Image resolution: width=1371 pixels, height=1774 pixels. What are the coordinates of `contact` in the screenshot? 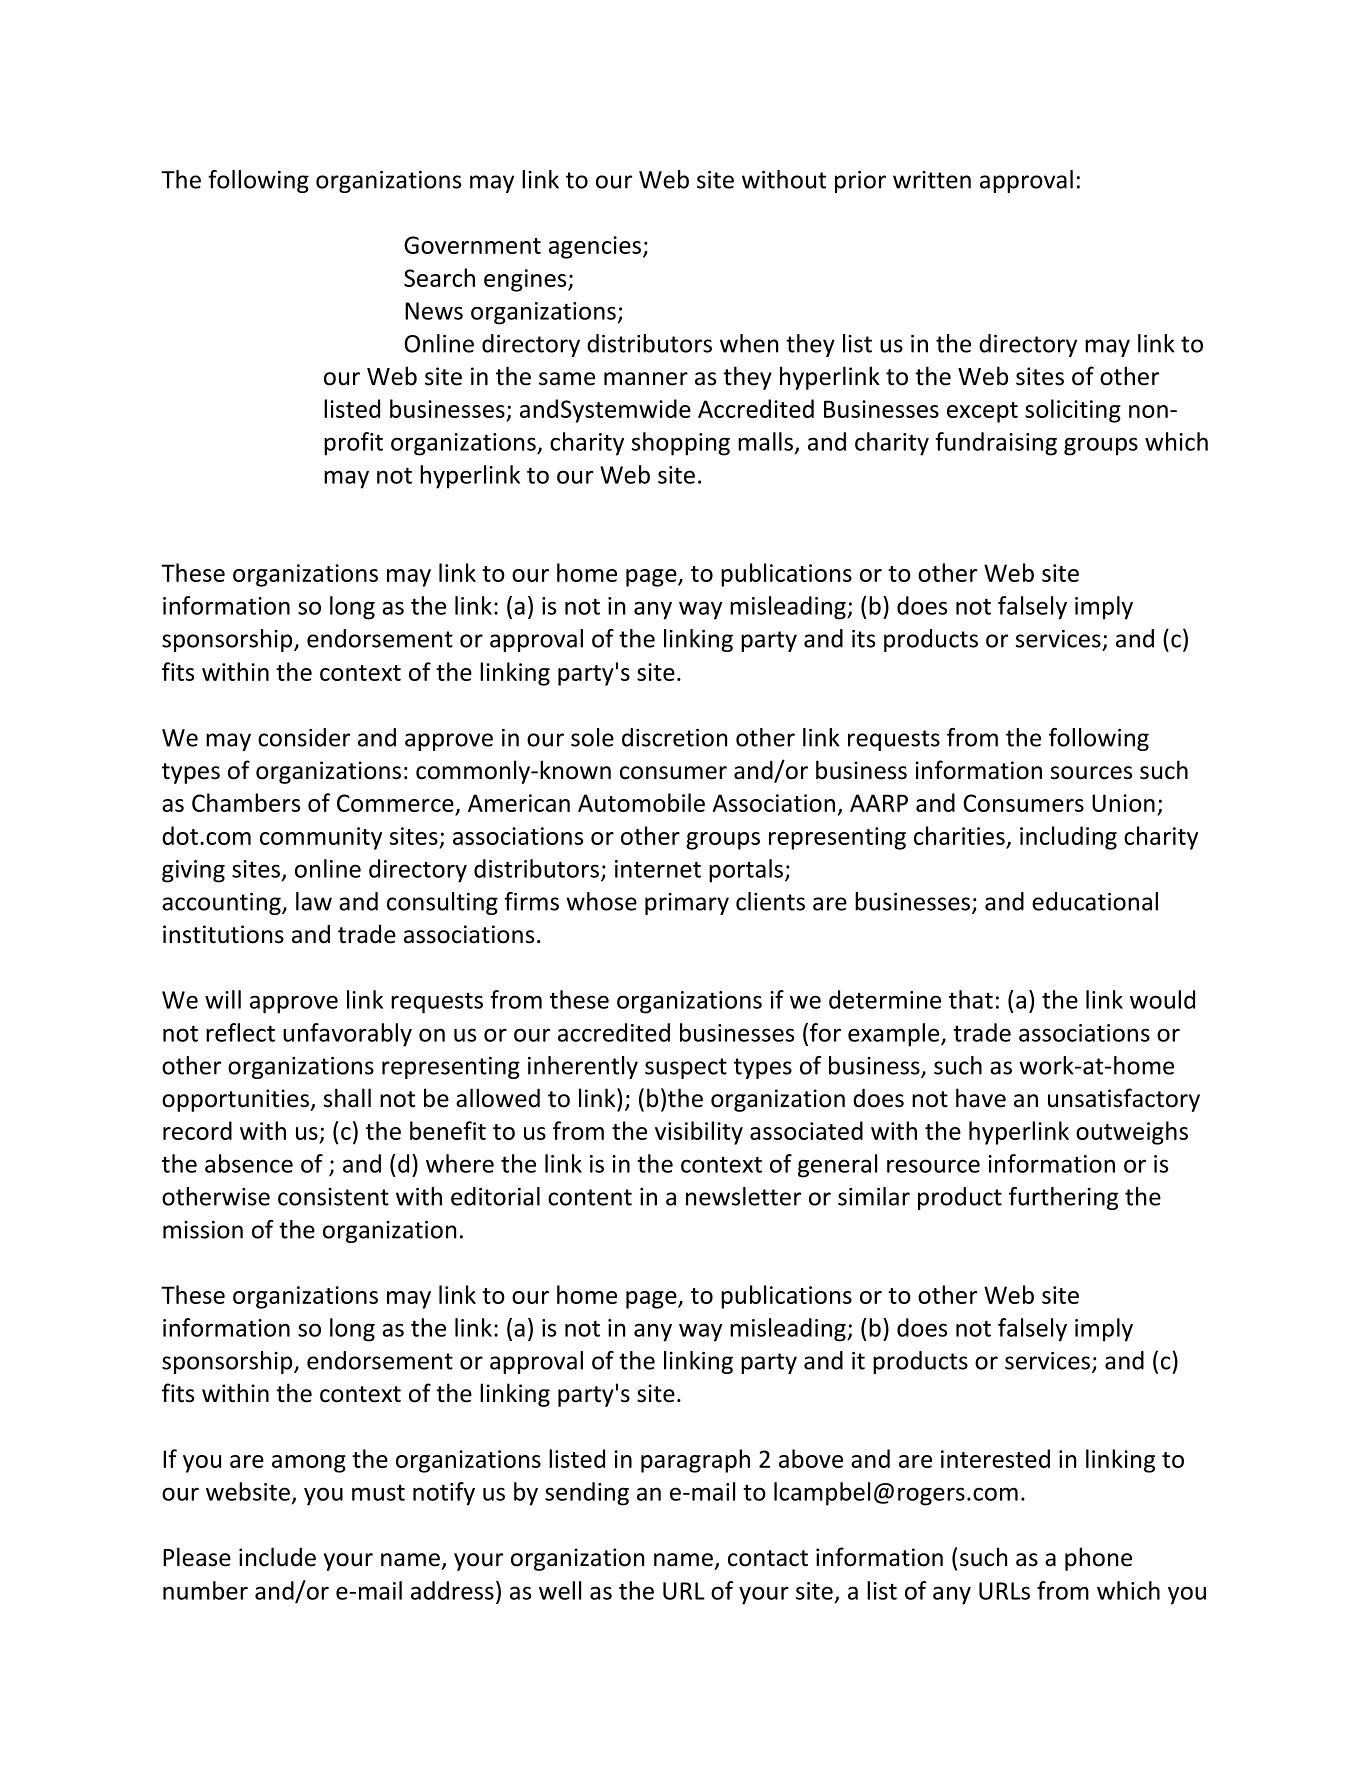 It's located at (768, 1558).
